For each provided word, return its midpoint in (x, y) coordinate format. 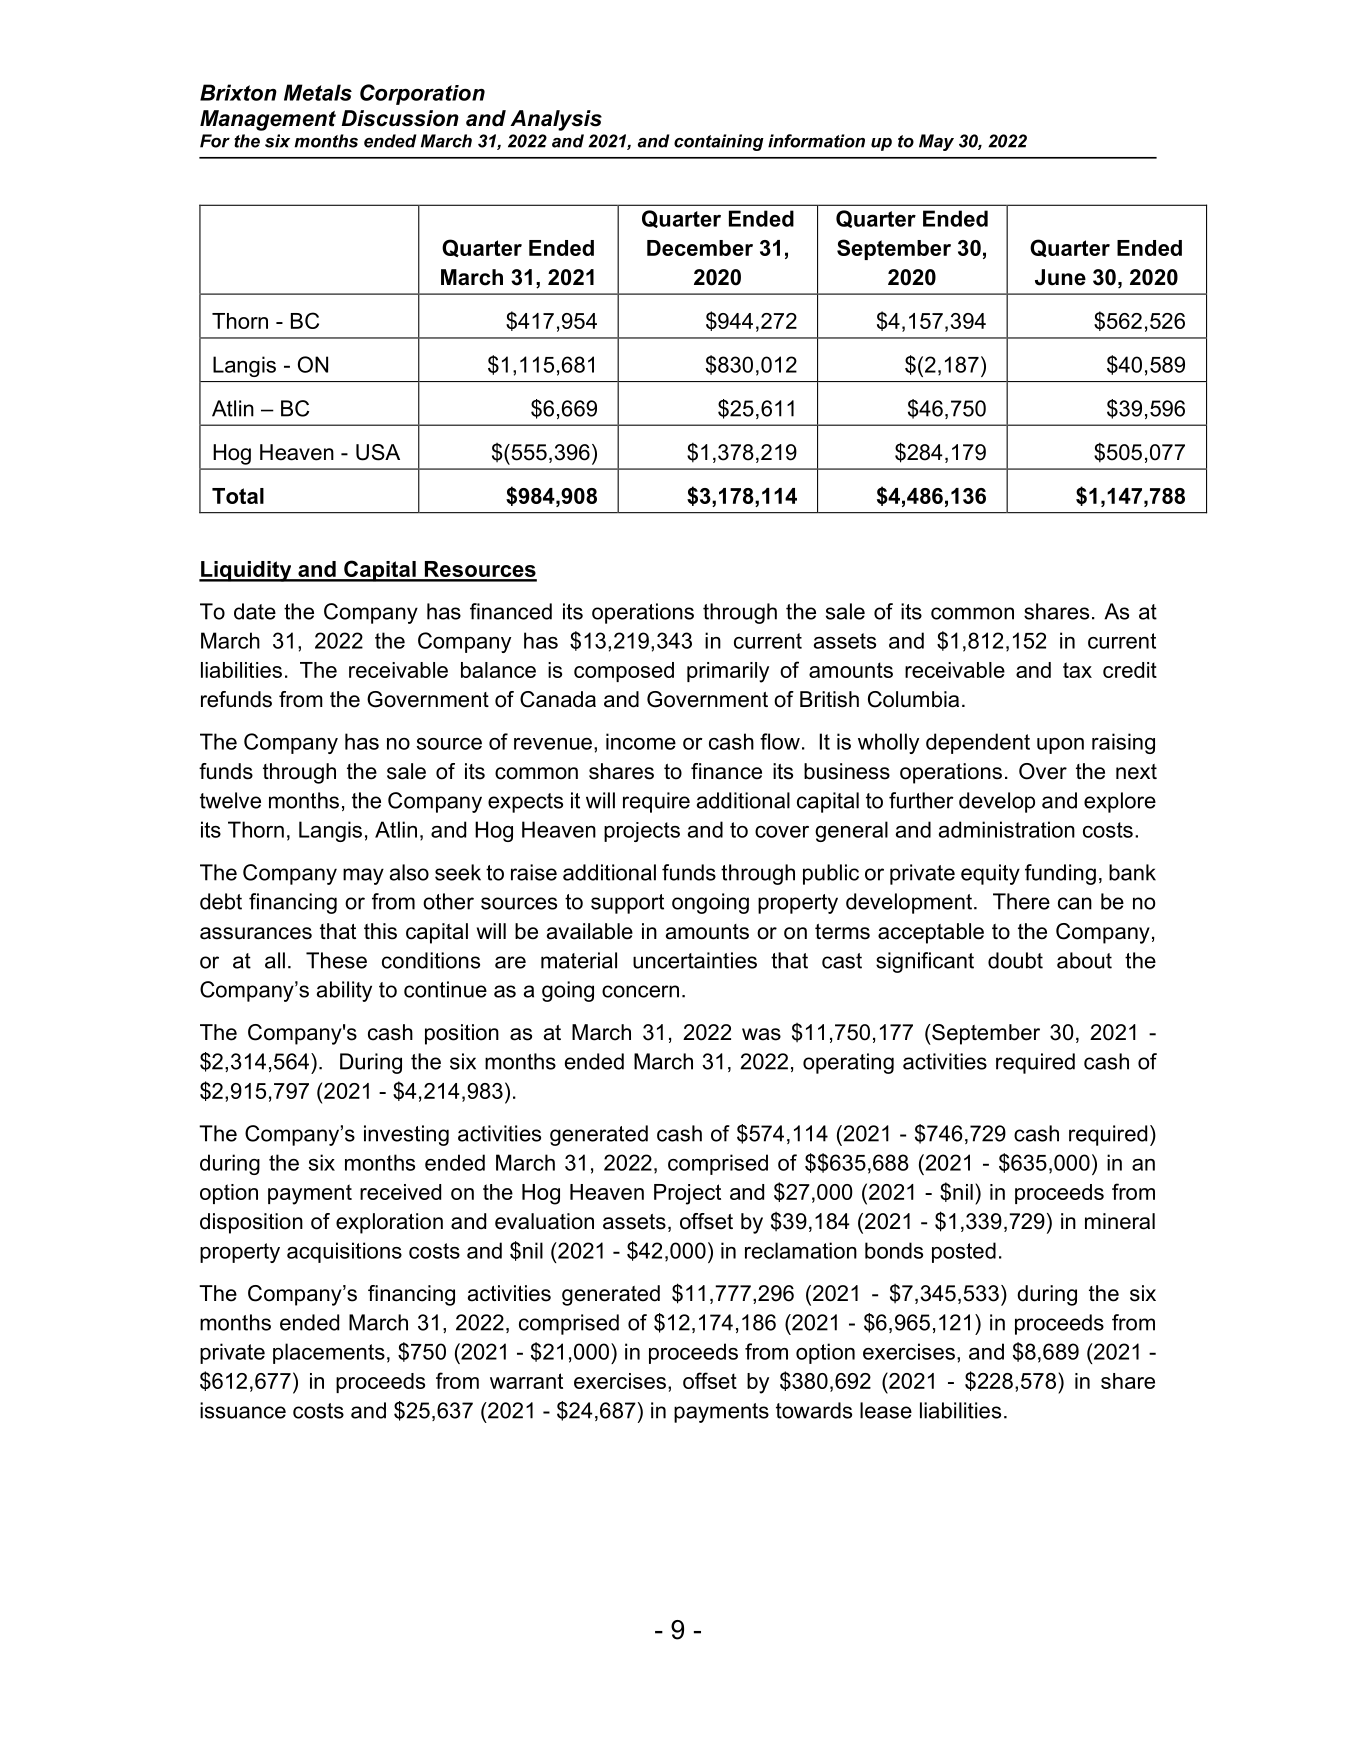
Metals (318, 92)
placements (329, 1353)
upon (1060, 746)
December (700, 248)
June (1060, 277)
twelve (230, 800)
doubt (1015, 960)
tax (1077, 670)
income (641, 741)
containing (719, 142)
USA (378, 452)
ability (344, 991)
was (761, 1034)
